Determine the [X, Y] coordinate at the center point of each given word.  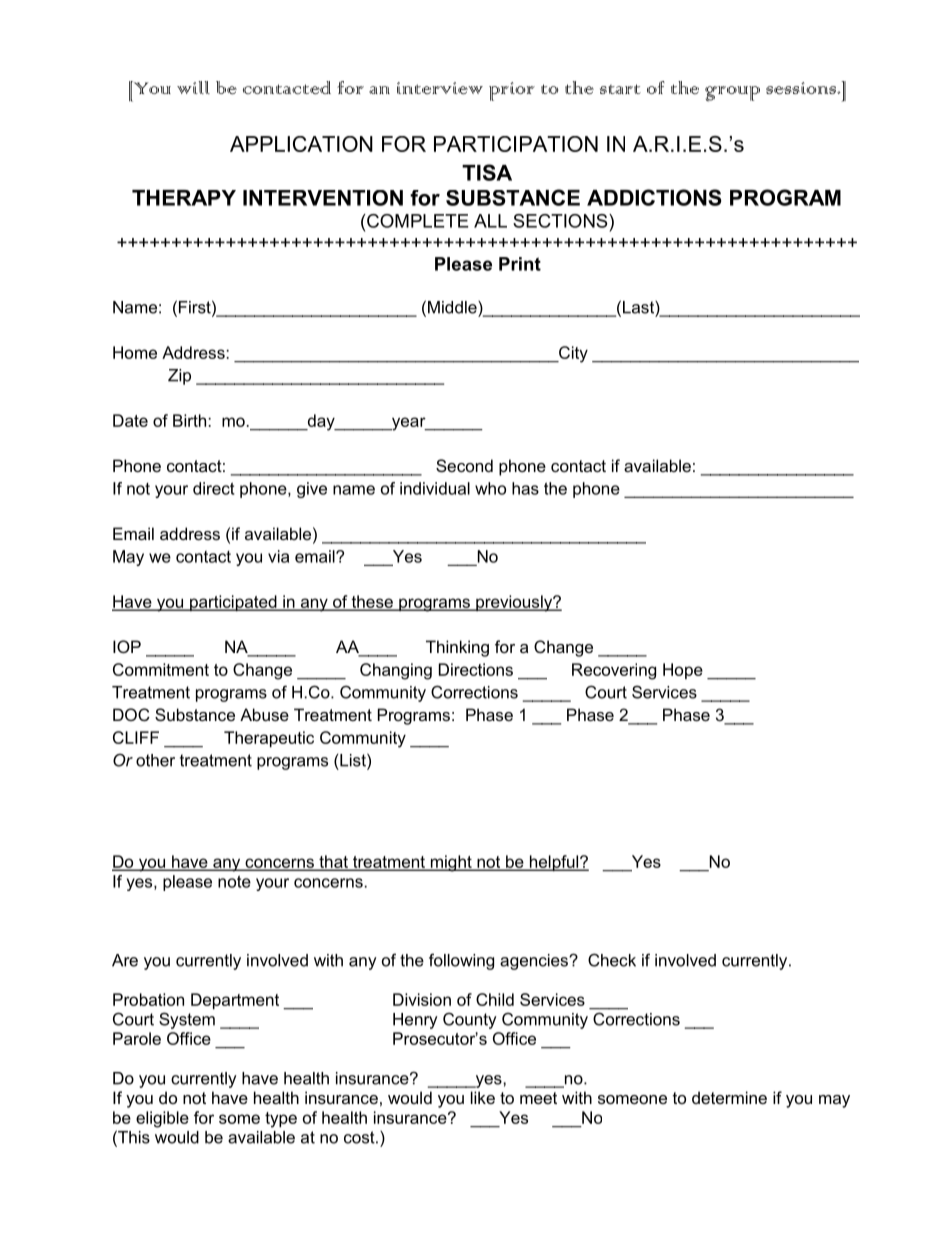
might [451, 863]
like [483, 1097]
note [234, 881]
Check [612, 960]
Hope [683, 671]
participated [233, 603]
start [620, 89]
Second [464, 465]
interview [440, 88]
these [372, 602]
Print [520, 264]
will [193, 87]
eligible [162, 1119]
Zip [179, 377]
